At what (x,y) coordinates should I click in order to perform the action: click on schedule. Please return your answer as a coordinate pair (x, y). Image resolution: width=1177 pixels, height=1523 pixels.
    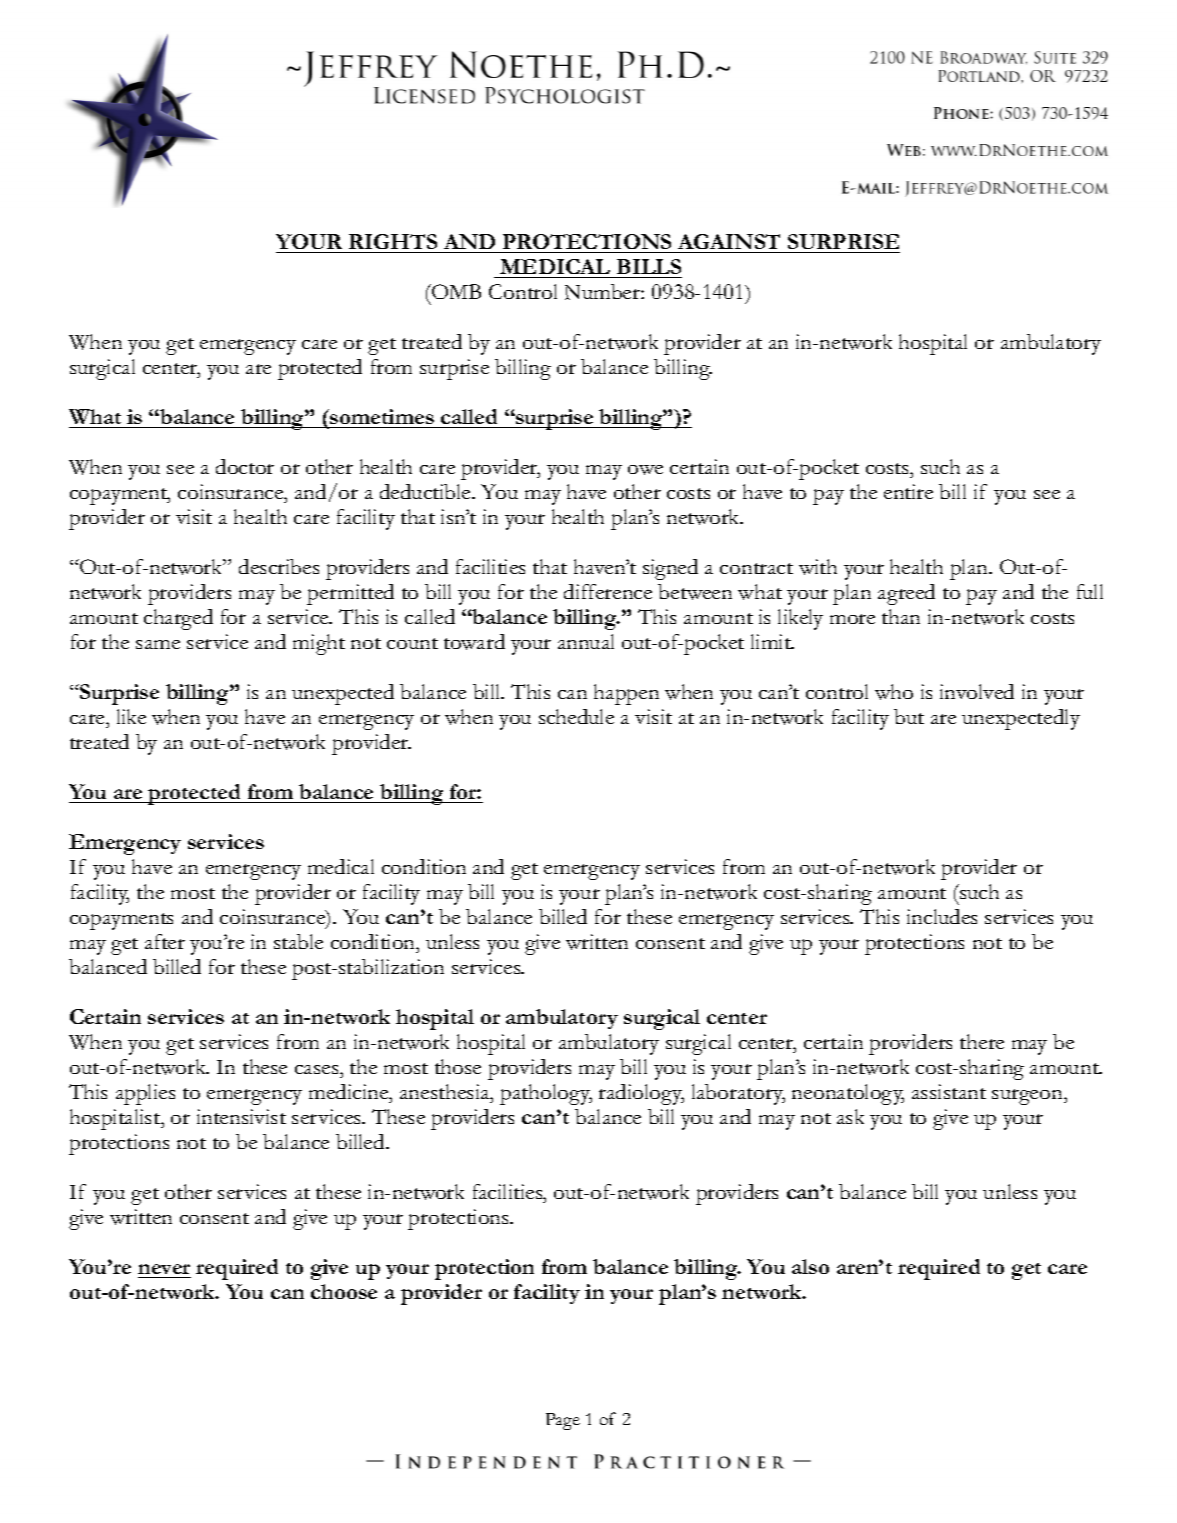
    Looking at the image, I should click on (576, 716).
